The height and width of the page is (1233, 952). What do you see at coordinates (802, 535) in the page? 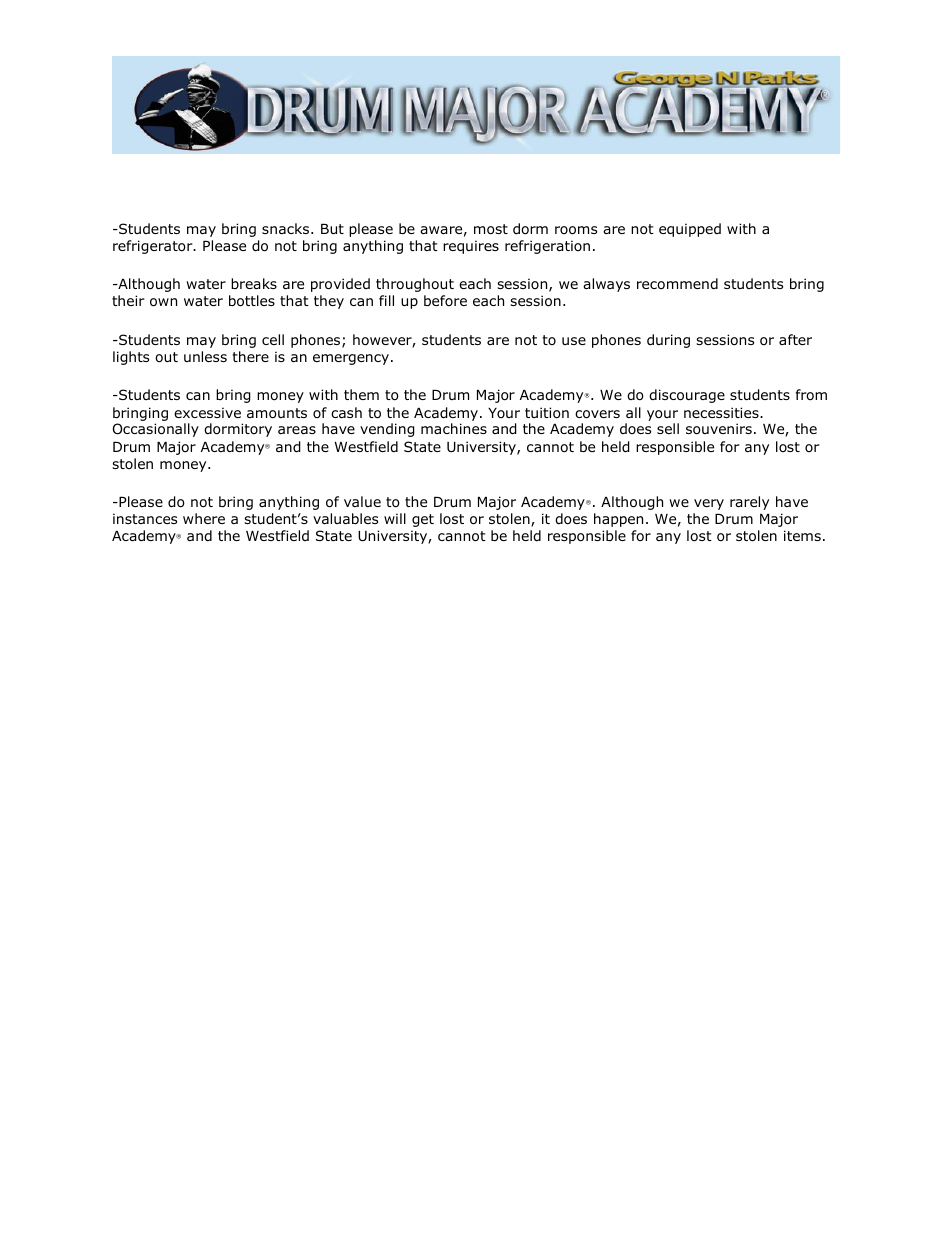
I see `items` at bounding box center [802, 535].
